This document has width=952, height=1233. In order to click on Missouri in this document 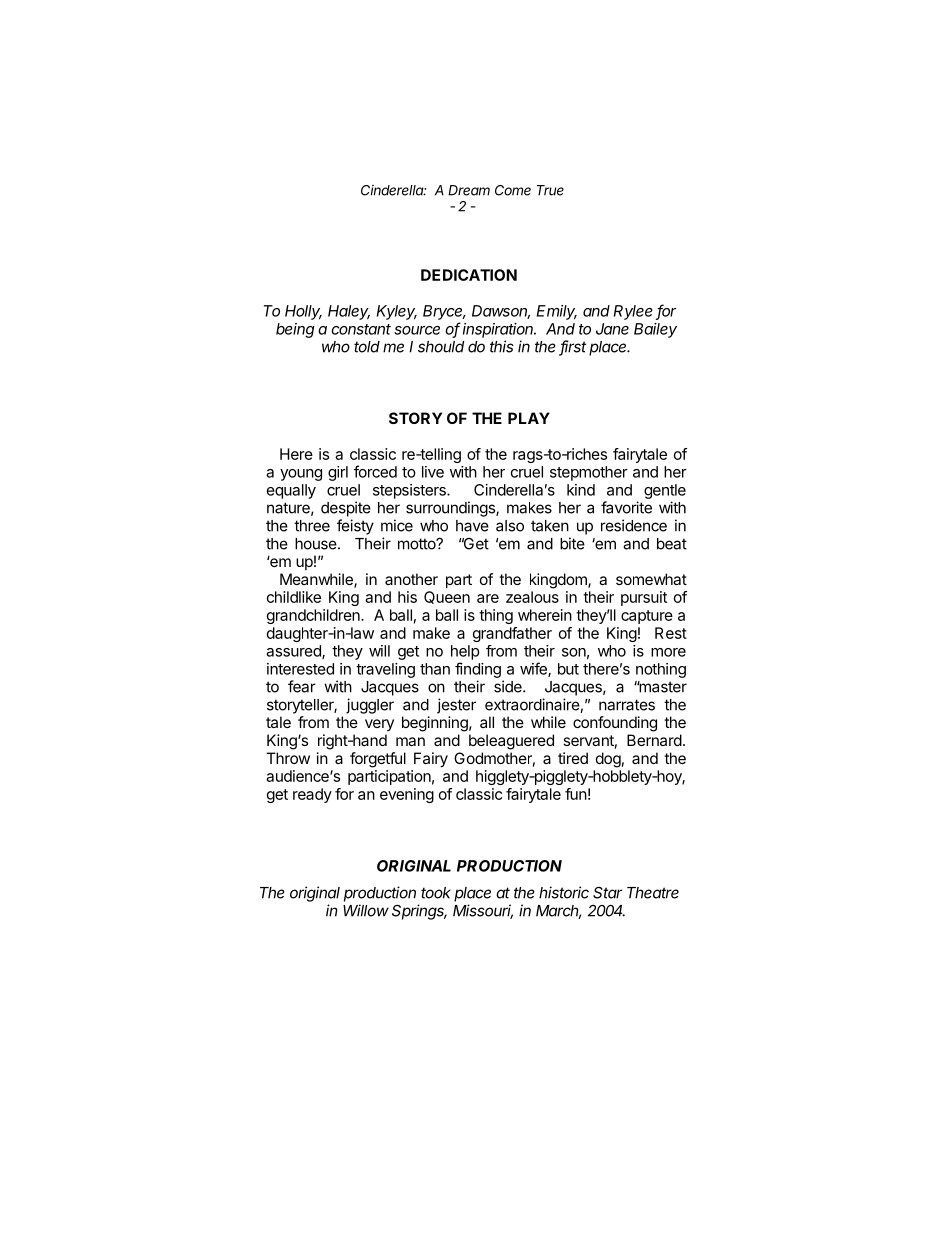, I will do `click(483, 911)`.
